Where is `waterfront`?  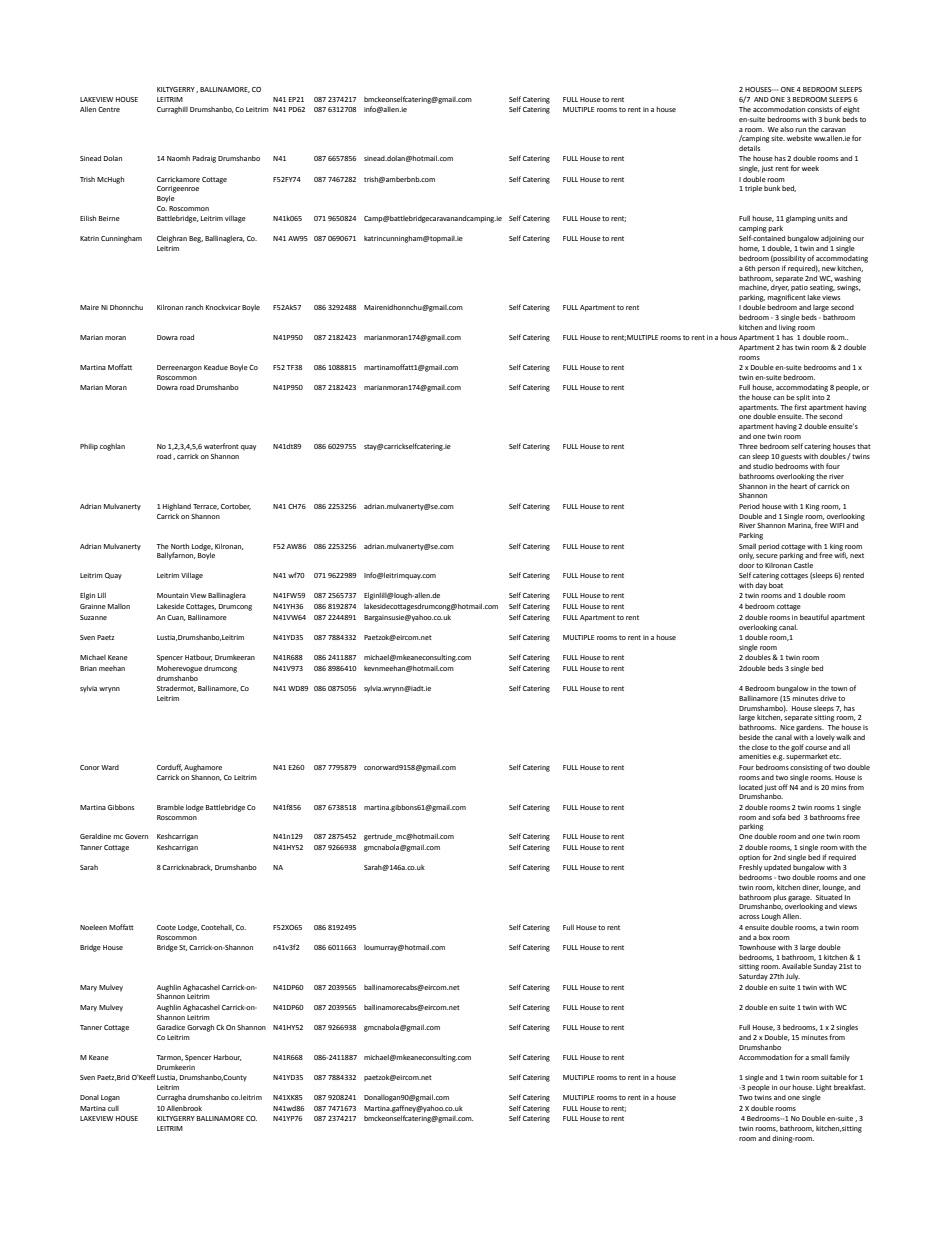 waterfront is located at coordinates (221, 446).
